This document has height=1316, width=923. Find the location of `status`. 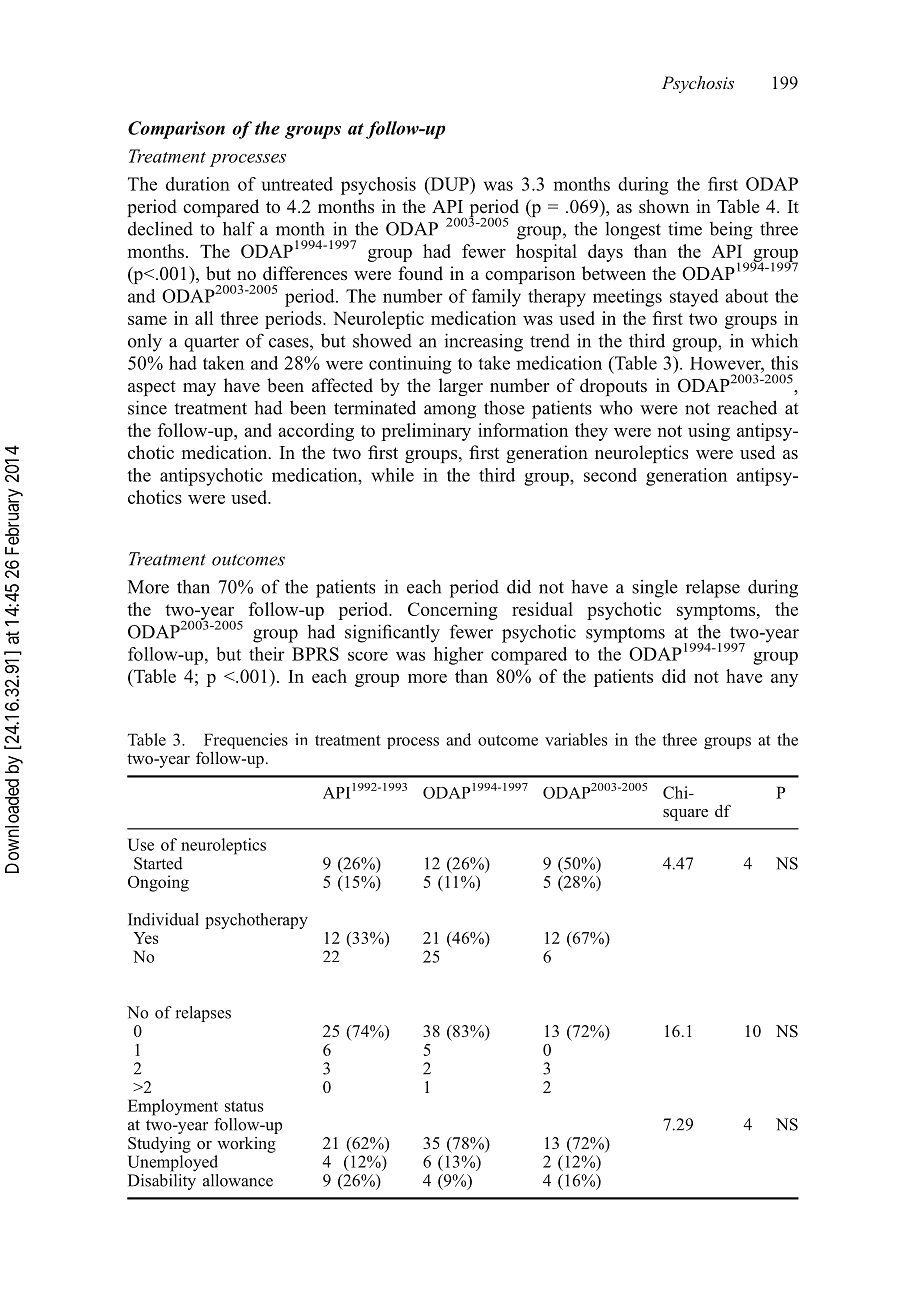

status is located at coordinates (244, 1106).
